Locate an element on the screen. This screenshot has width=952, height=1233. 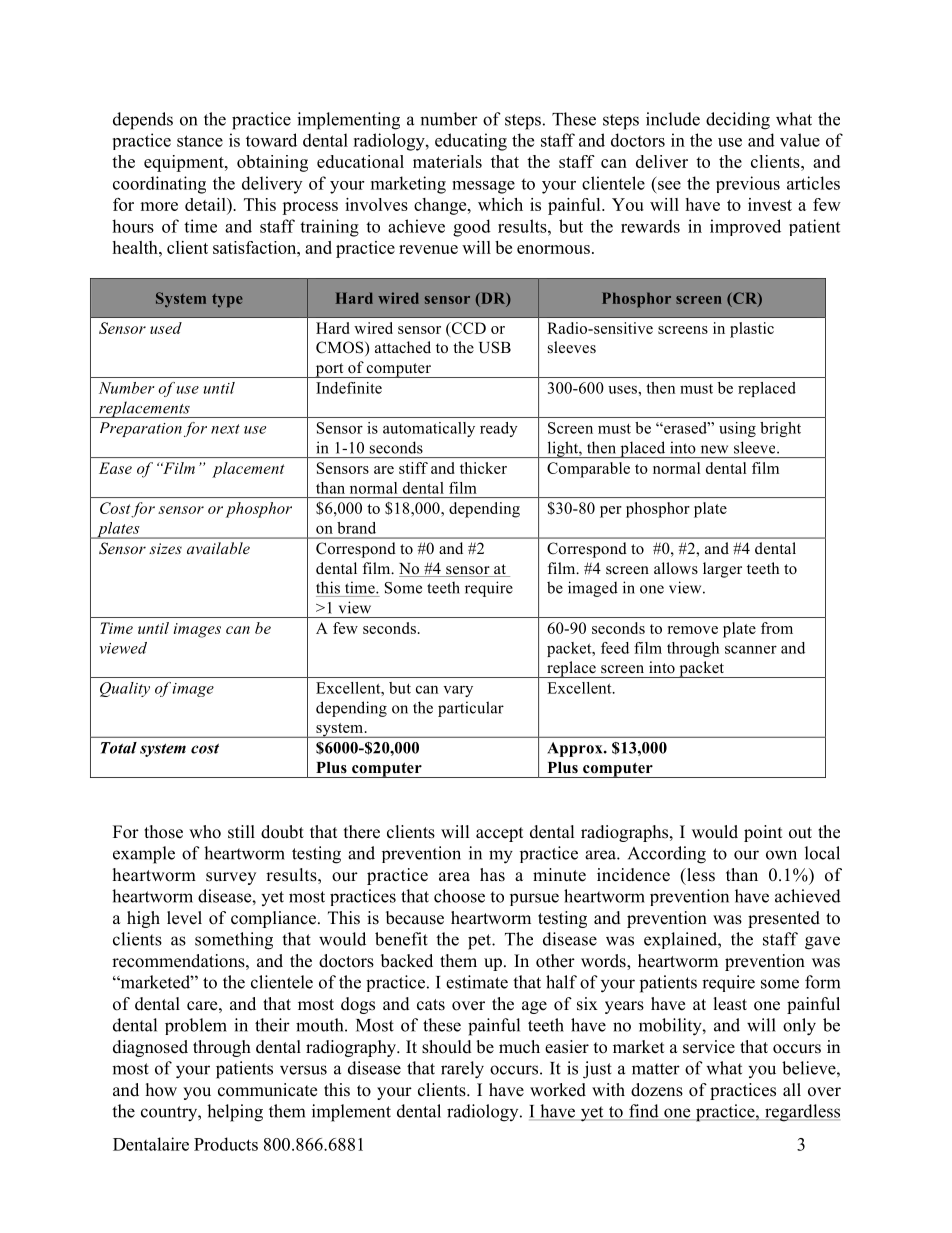
accept is located at coordinates (499, 834).
